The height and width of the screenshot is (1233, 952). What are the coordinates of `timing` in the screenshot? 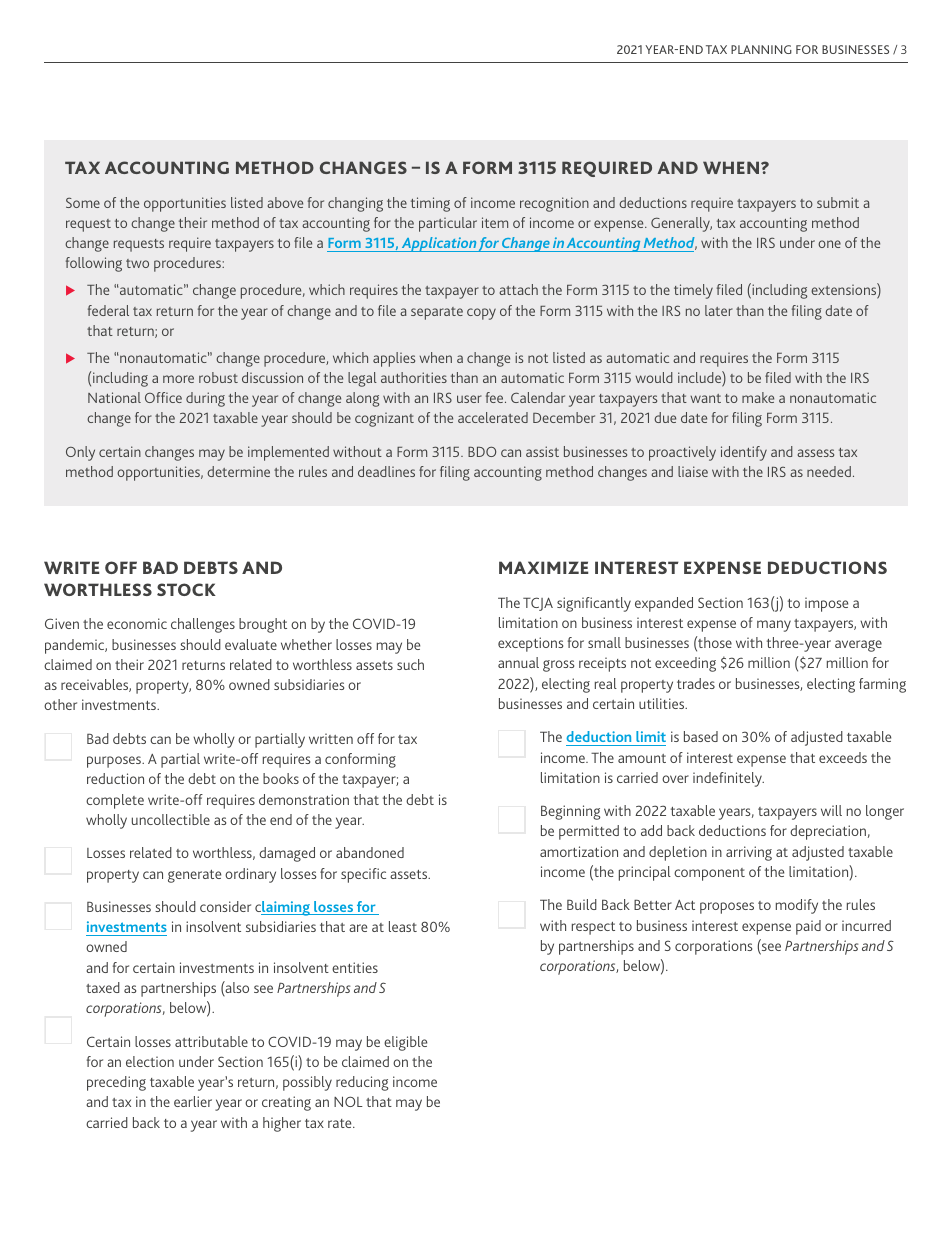 It's located at (430, 204).
